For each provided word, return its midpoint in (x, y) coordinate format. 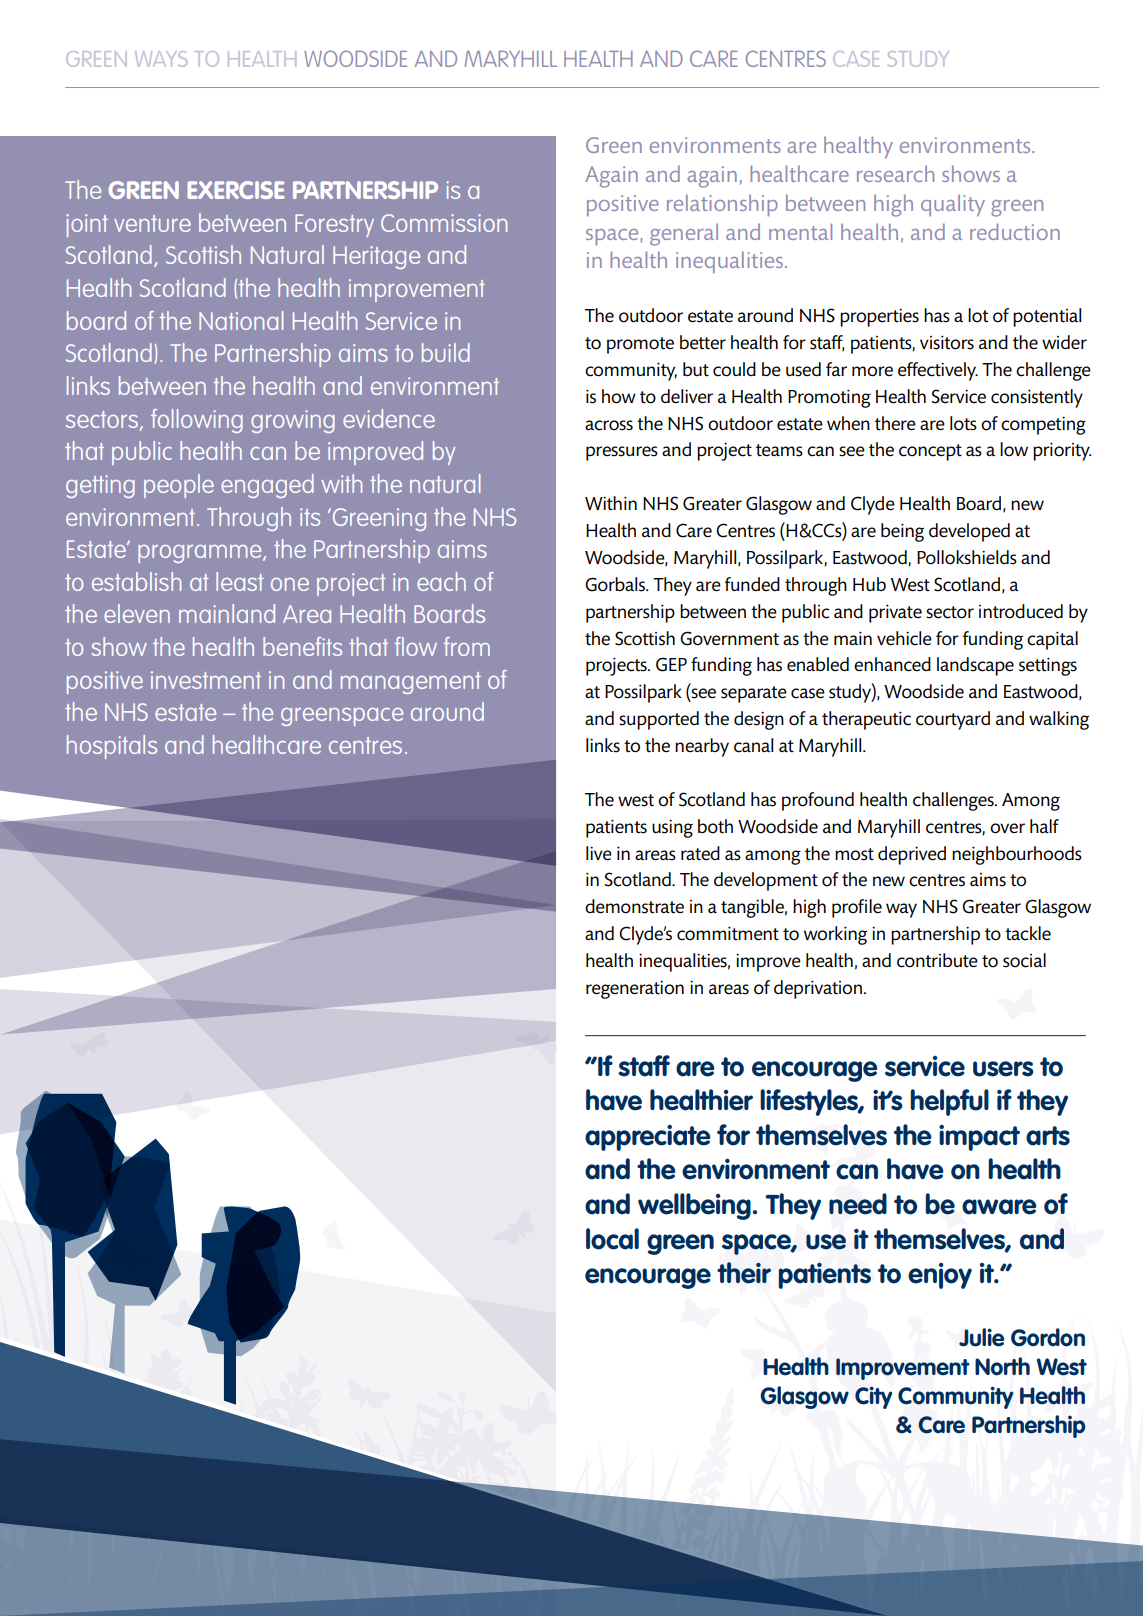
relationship (722, 205)
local (612, 1239)
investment (206, 680)
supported (659, 720)
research (895, 174)
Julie (982, 1337)
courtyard (953, 720)
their (744, 1273)
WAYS (161, 59)
